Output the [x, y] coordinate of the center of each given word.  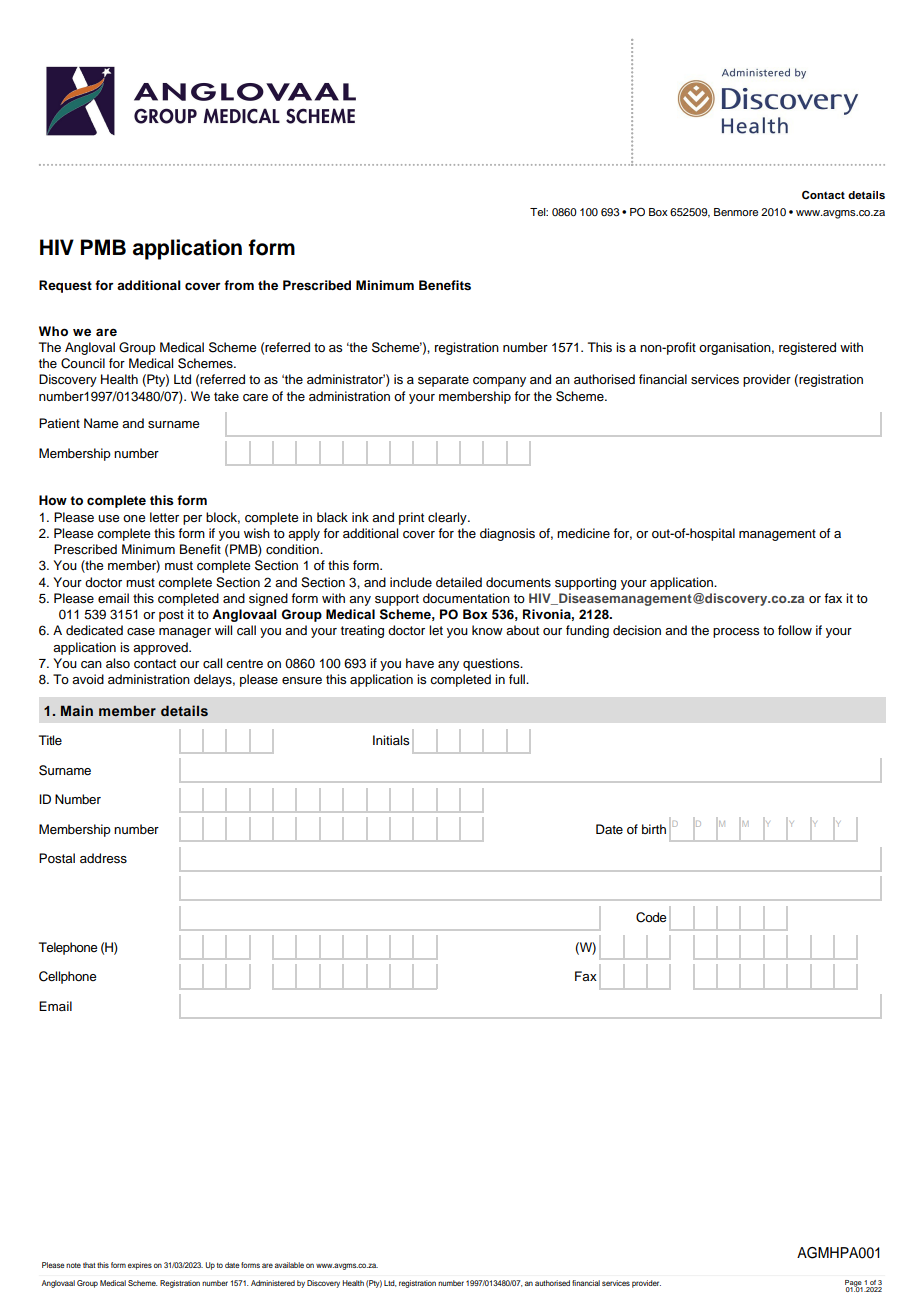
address [103, 858]
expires [140, 1266]
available [289, 1265]
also [118, 663]
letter [164, 517]
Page [854, 1284]
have [420, 663]
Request [65, 286]
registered [807, 348]
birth [654, 829]
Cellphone [68, 977]
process [736, 633]
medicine [583, 533]
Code [651, 917]
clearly [448, 518]
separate [443, 381]
